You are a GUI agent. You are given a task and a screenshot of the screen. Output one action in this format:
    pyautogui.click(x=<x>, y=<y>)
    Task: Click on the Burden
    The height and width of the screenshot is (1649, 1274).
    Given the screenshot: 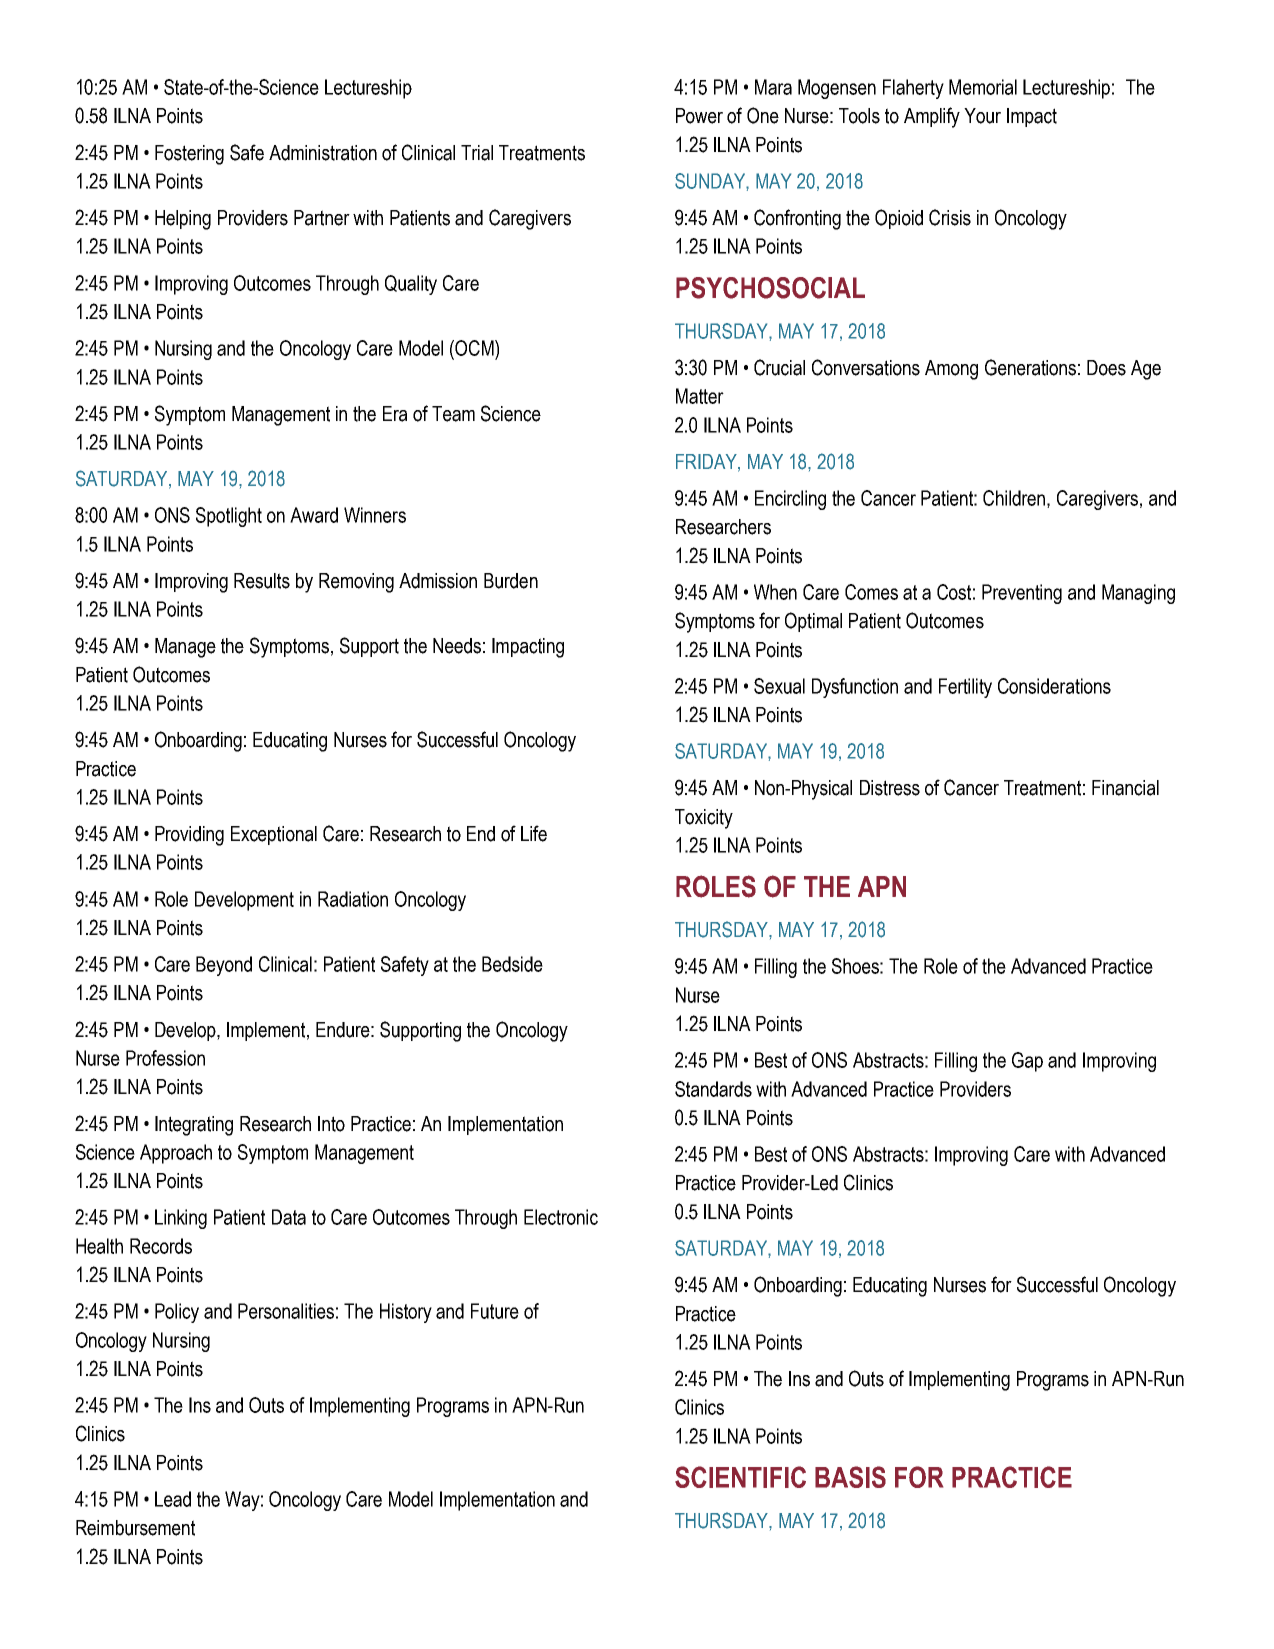 What is the action you would take?
    pyautogui.click(x=511, y=581)
